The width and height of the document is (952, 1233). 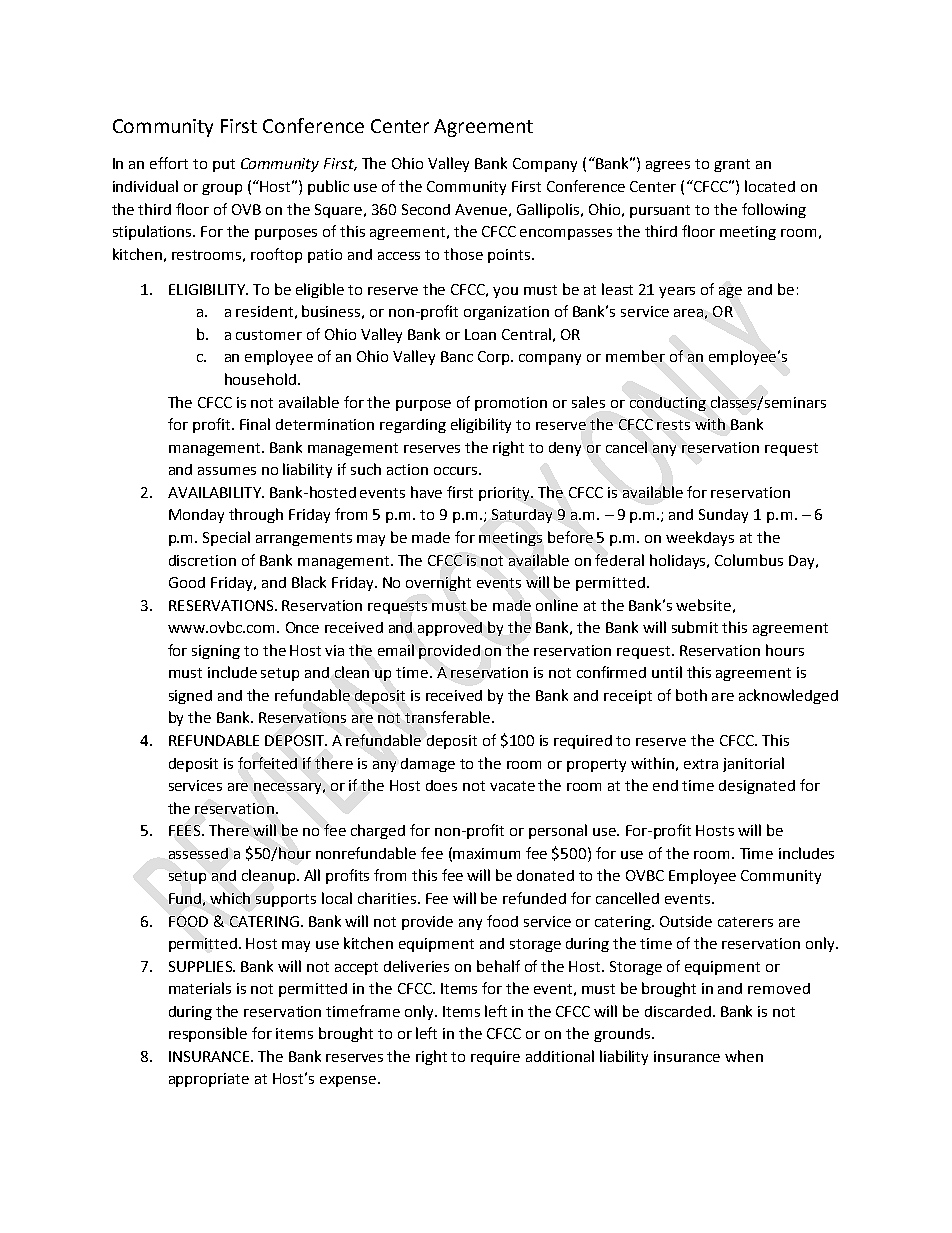 I want to click on does, so click(x=441, y=785).
